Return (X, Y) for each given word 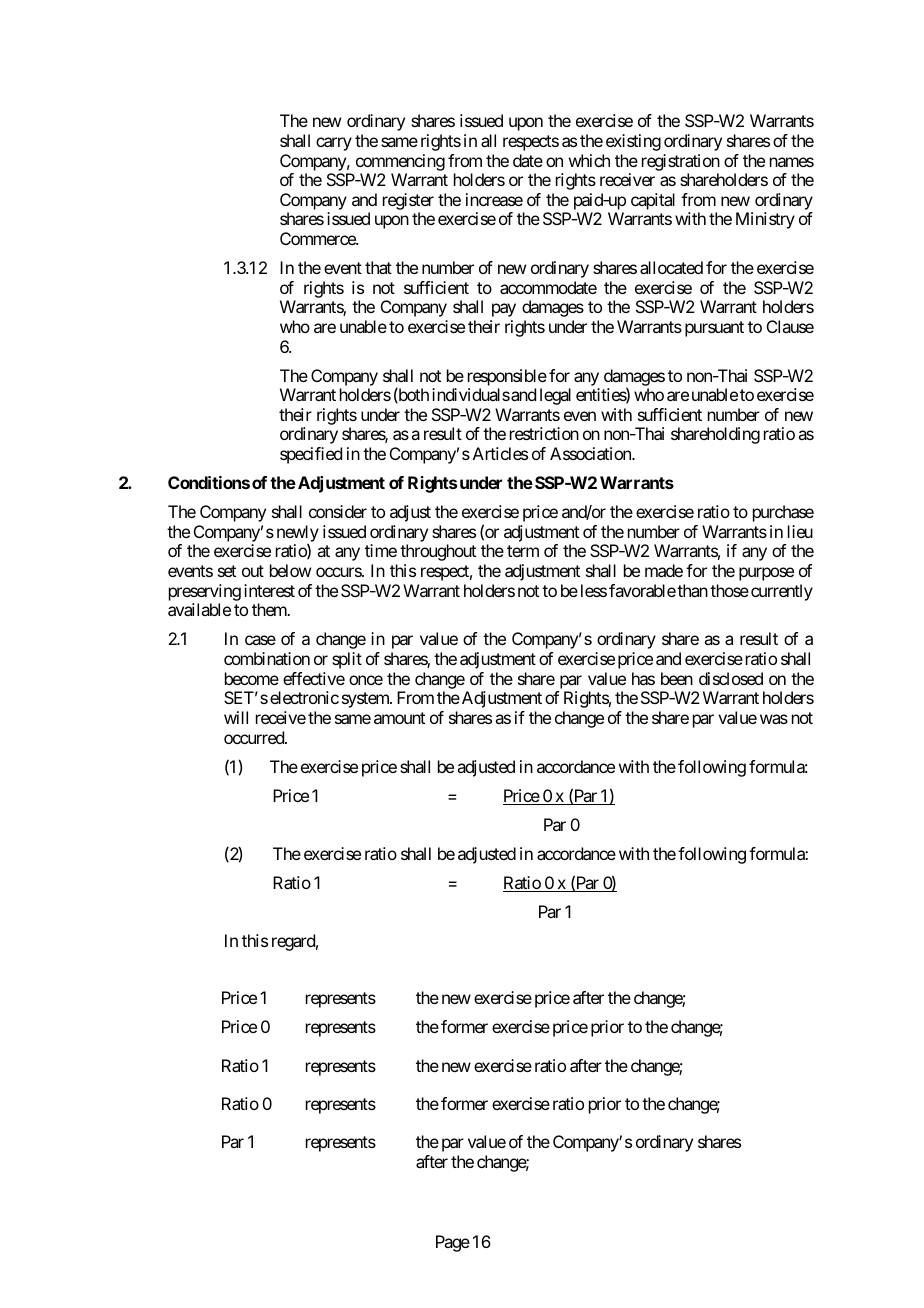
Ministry (765, 220)
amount (399, 718)
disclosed (731, 678)
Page (453, 1243)
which (589, 160)
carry (334, 144)
